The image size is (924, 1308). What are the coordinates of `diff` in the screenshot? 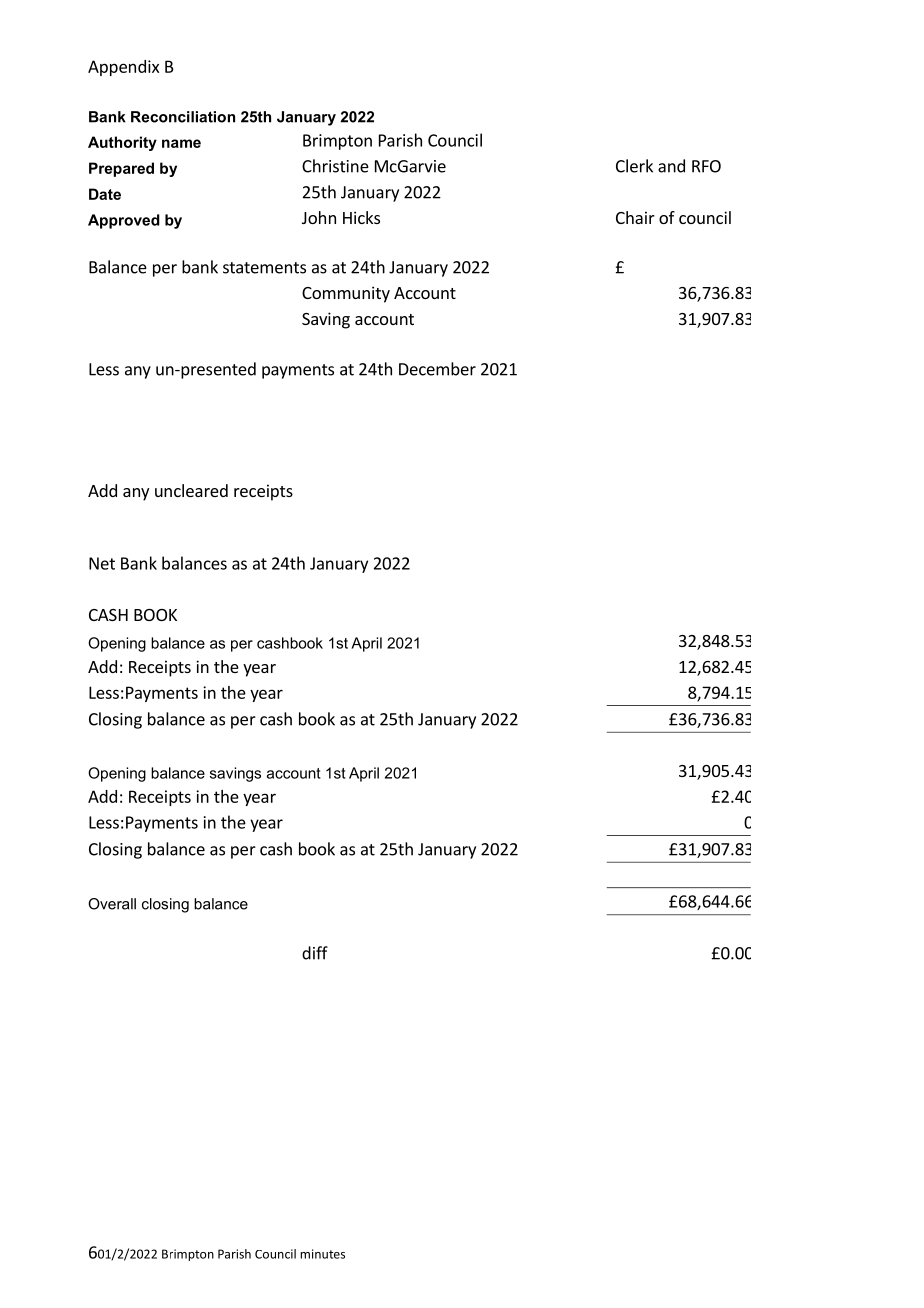 It's located at (315, 953).
